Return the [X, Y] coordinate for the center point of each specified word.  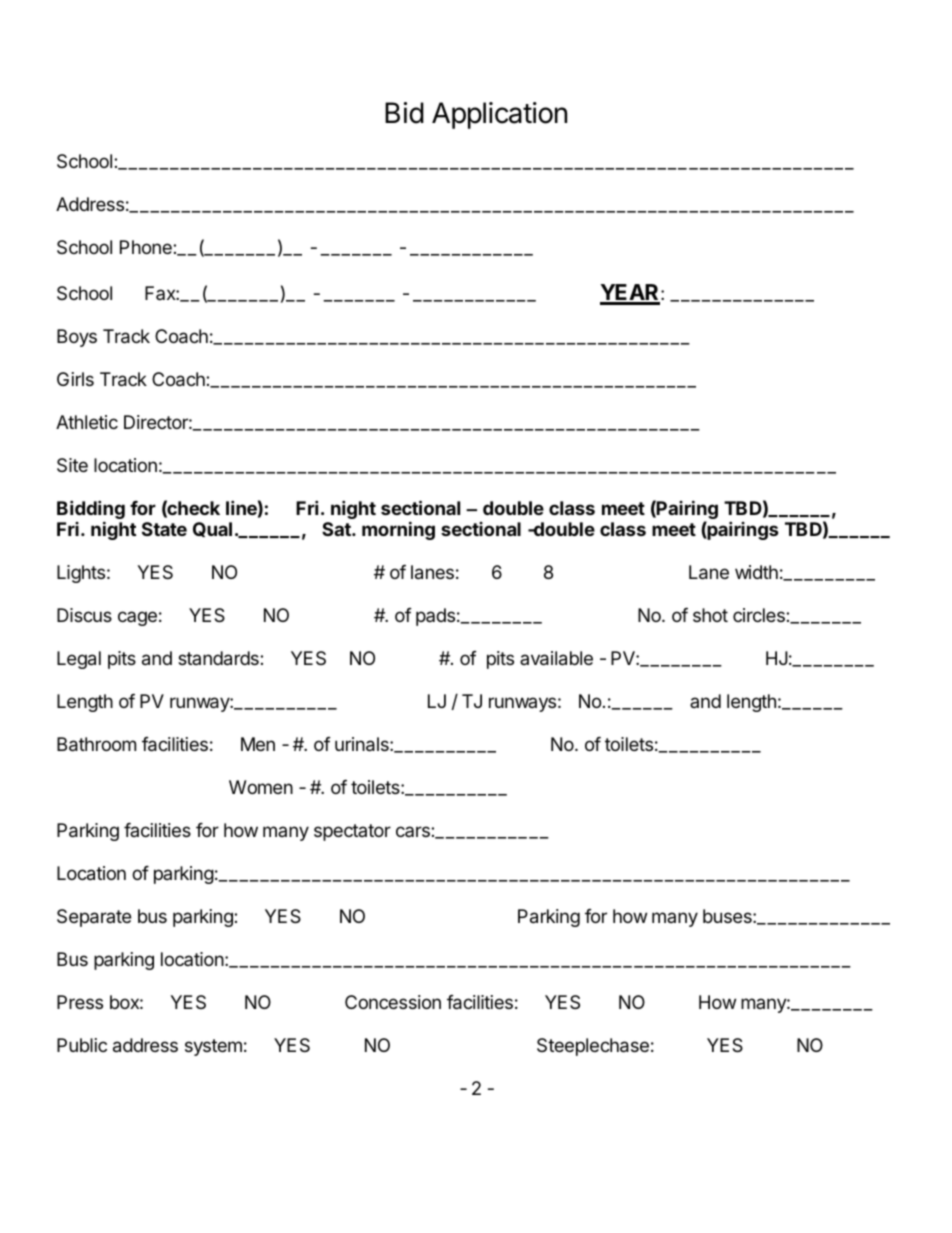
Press [80, 1002]
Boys [77, 338]
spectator [352, 832]
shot [710, 615]
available [556, 658]
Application [499, 115]
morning [398, 530]
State [164, 529]
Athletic [87, 422]
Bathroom [96, 744]
